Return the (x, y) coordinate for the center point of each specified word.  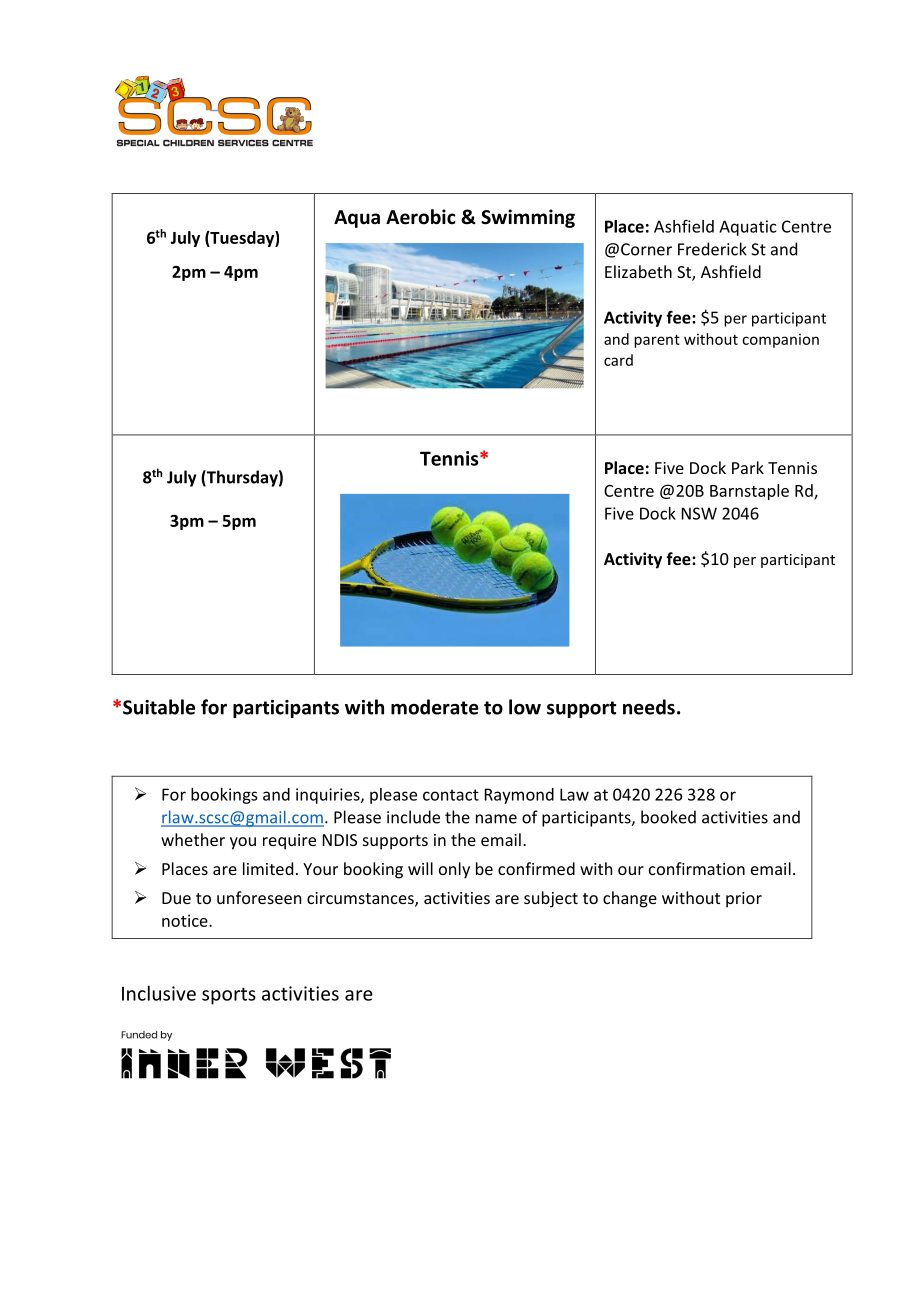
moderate (435, 707)
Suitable (159, 707)
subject (551, 899)
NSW (699, 513)
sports (229, 996)
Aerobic (421, 217)
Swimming (528, 218)
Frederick (712, 249)
